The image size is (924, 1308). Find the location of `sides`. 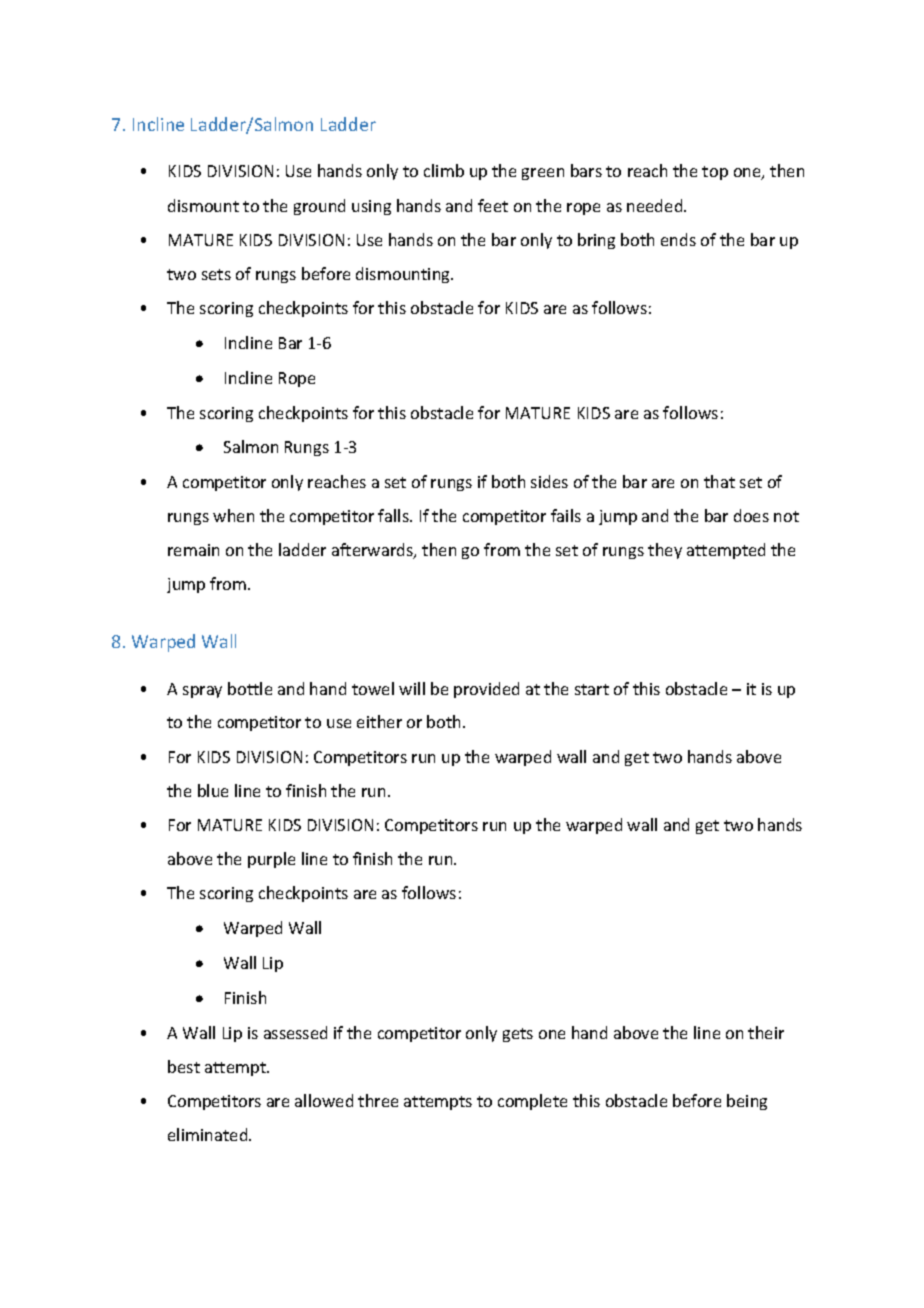

sides is located at coordinates (549, 481).
